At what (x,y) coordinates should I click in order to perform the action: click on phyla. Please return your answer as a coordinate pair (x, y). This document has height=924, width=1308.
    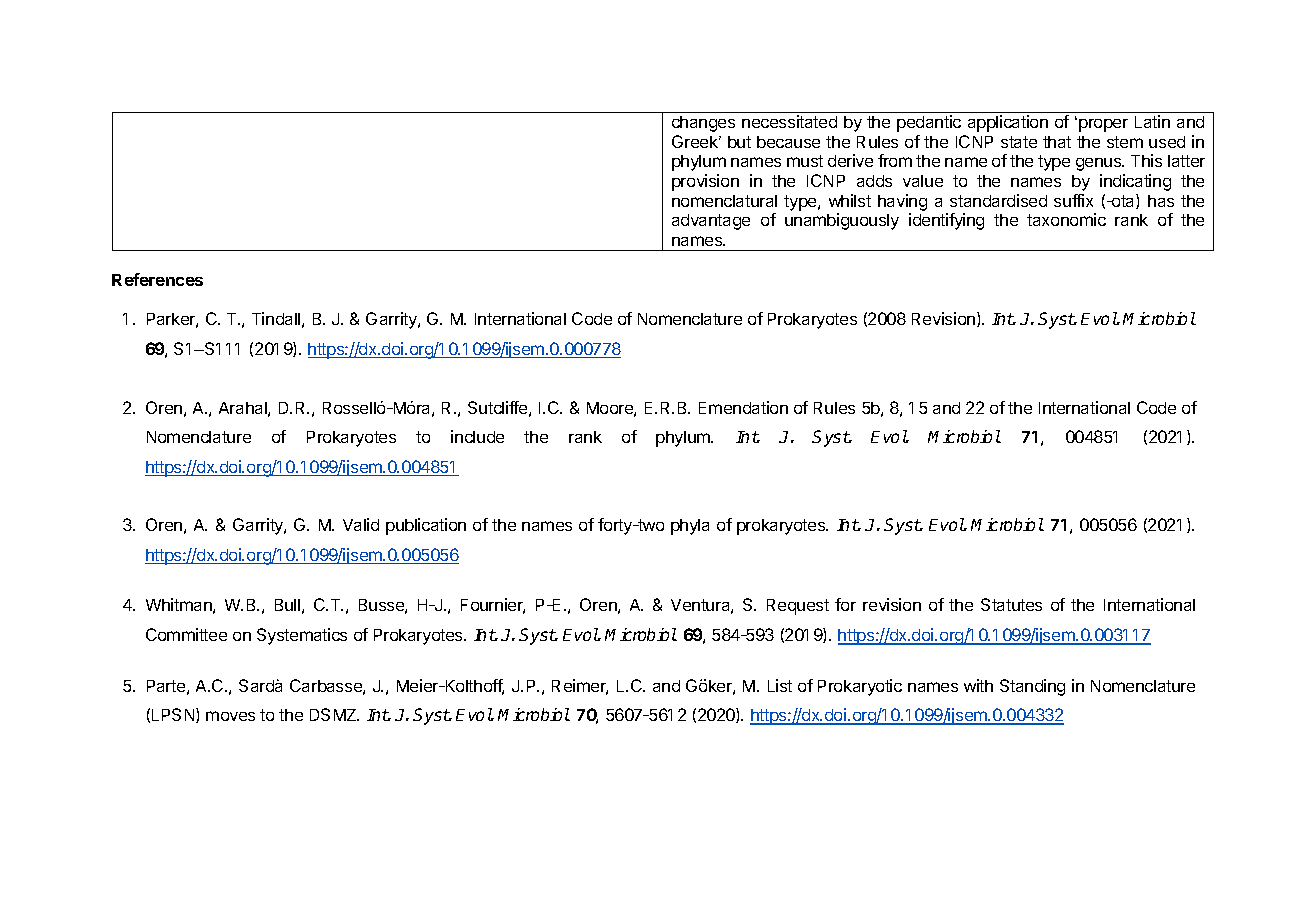
    Looking at the image, I should click on (690, 527).
